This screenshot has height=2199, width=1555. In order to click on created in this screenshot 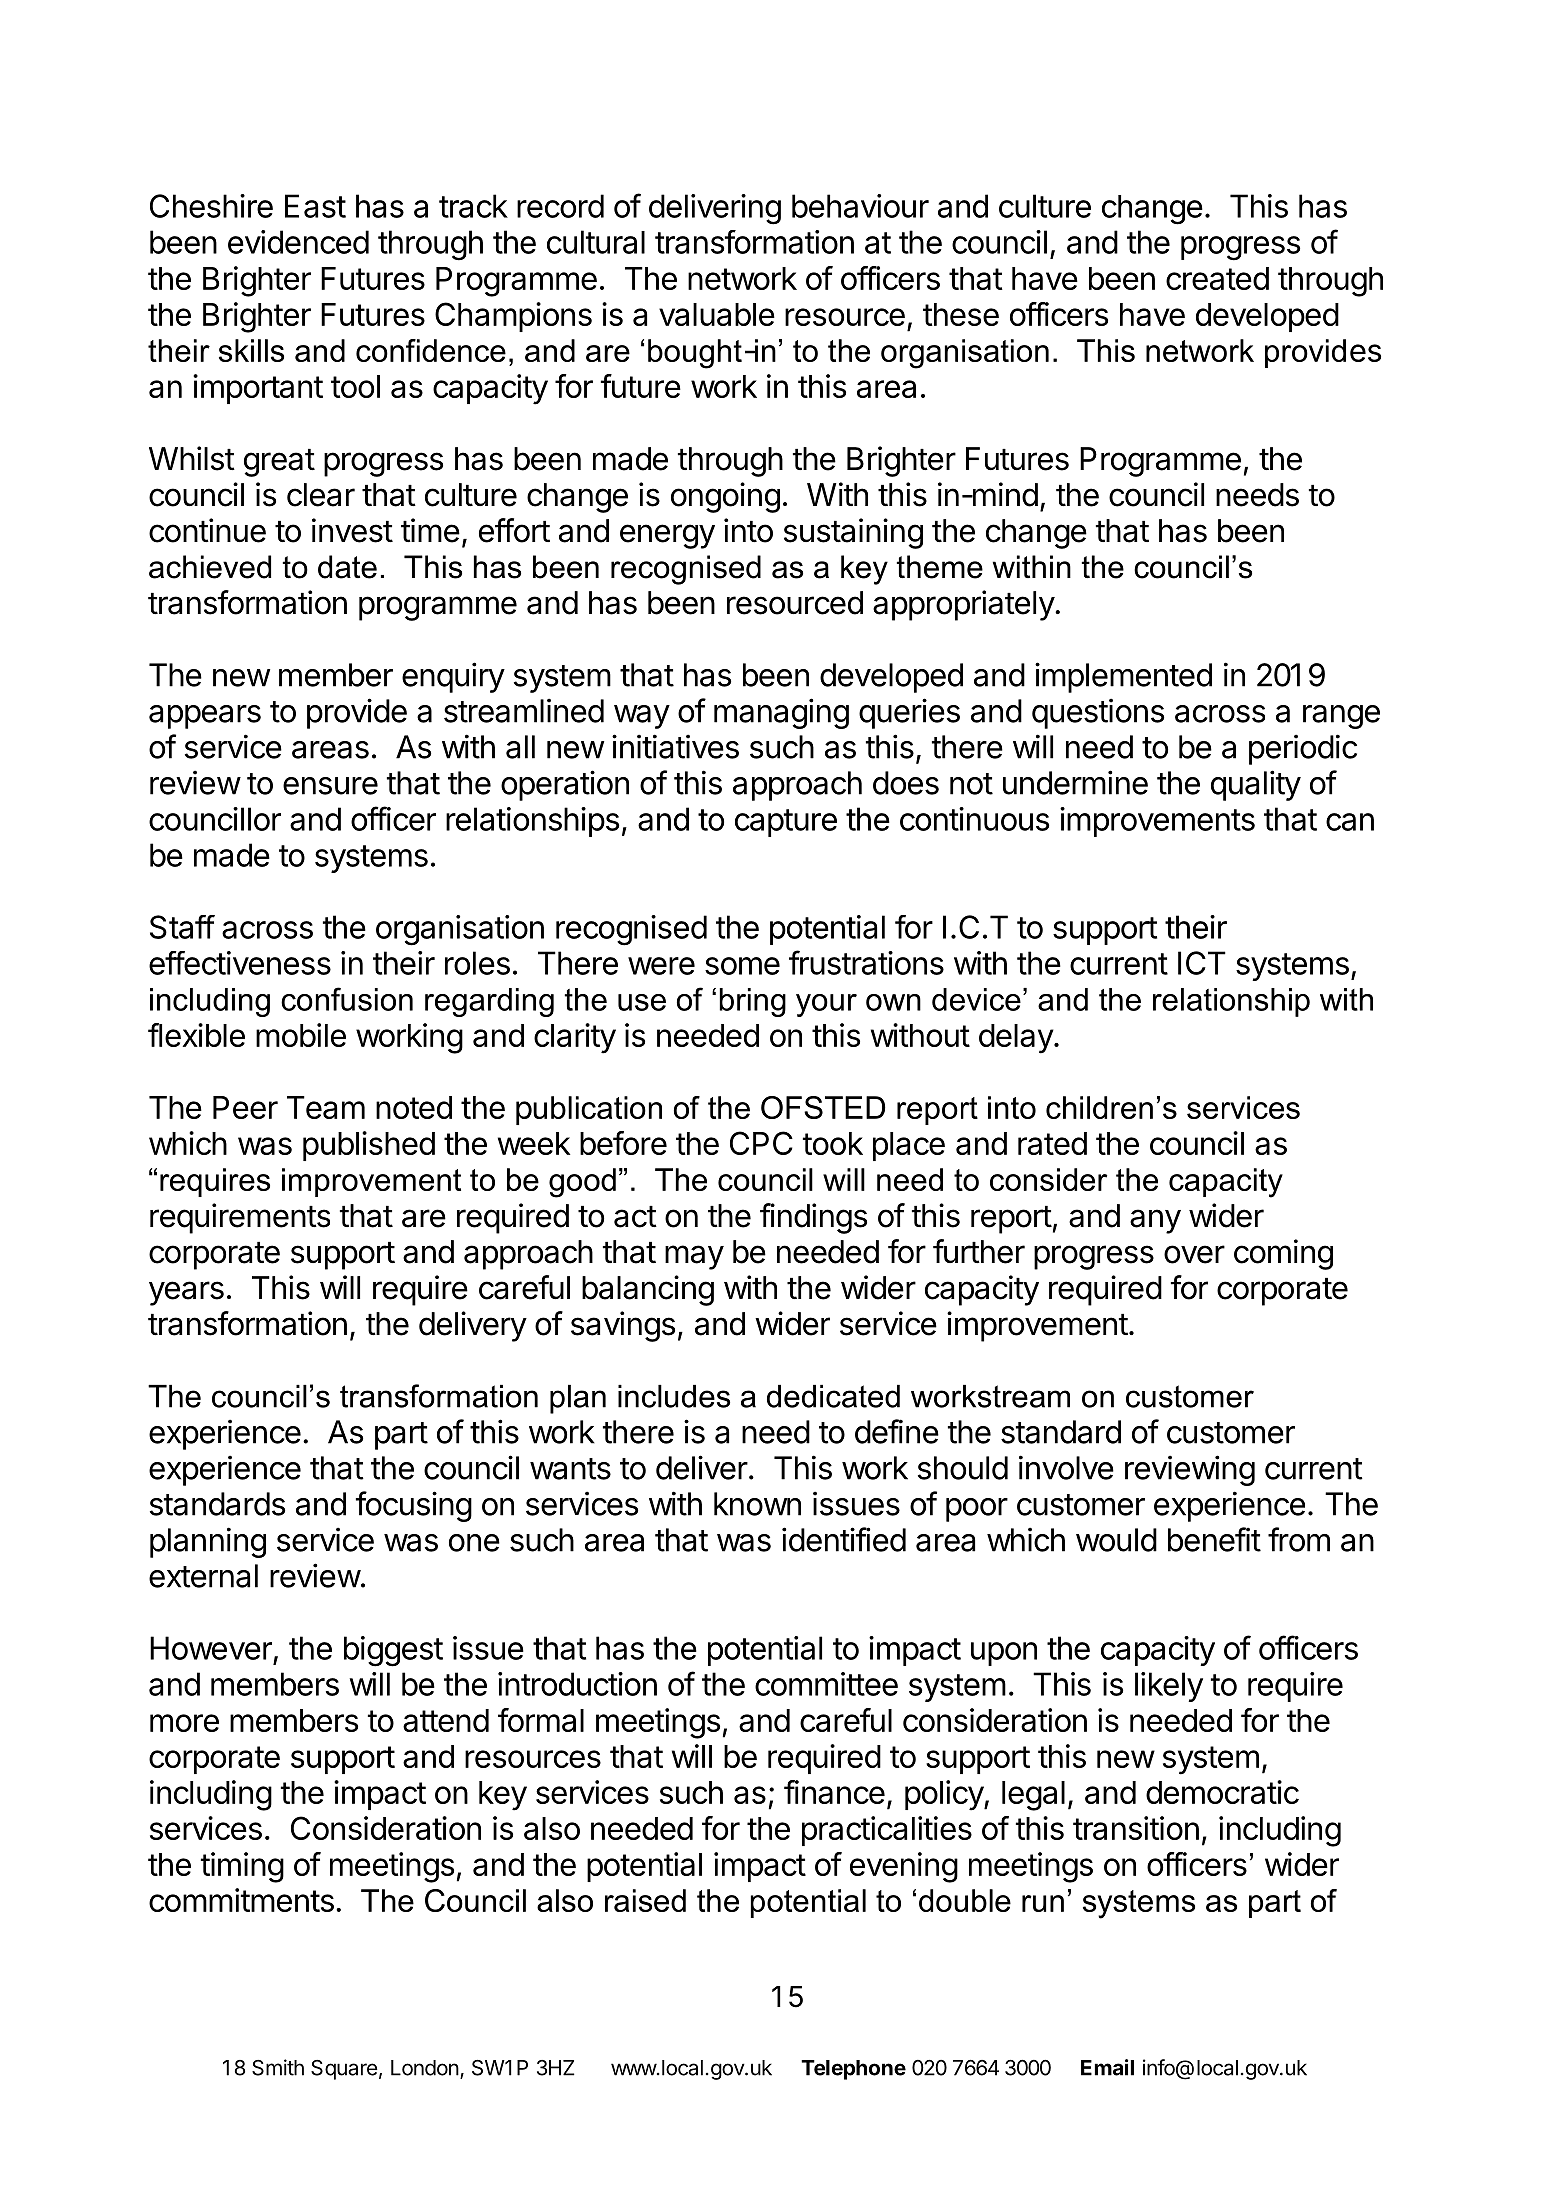, I will do `click(1217, 278)`.
